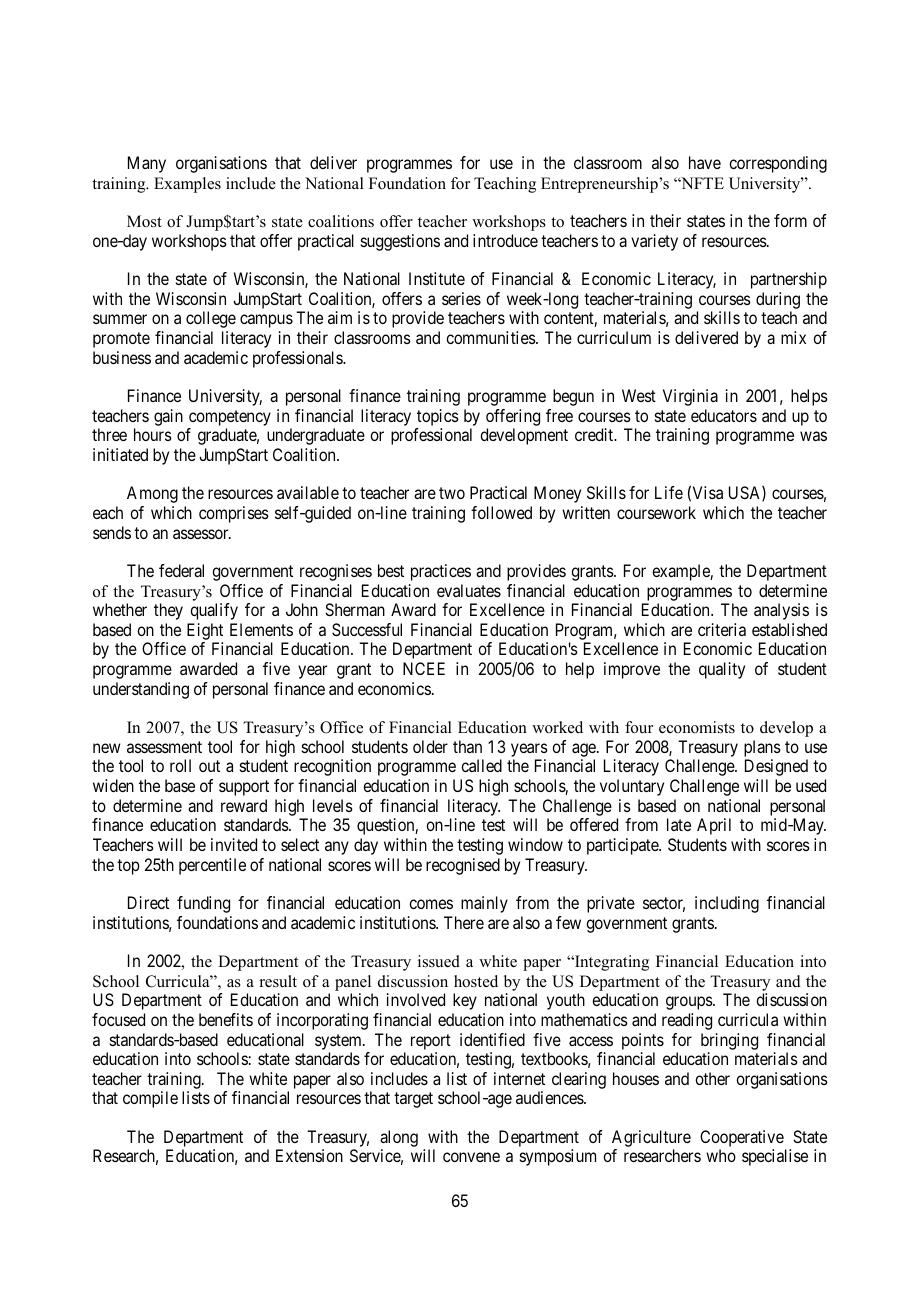  Describe the element at coordinates (669, 492) in the page. I see `Life` at that location.
